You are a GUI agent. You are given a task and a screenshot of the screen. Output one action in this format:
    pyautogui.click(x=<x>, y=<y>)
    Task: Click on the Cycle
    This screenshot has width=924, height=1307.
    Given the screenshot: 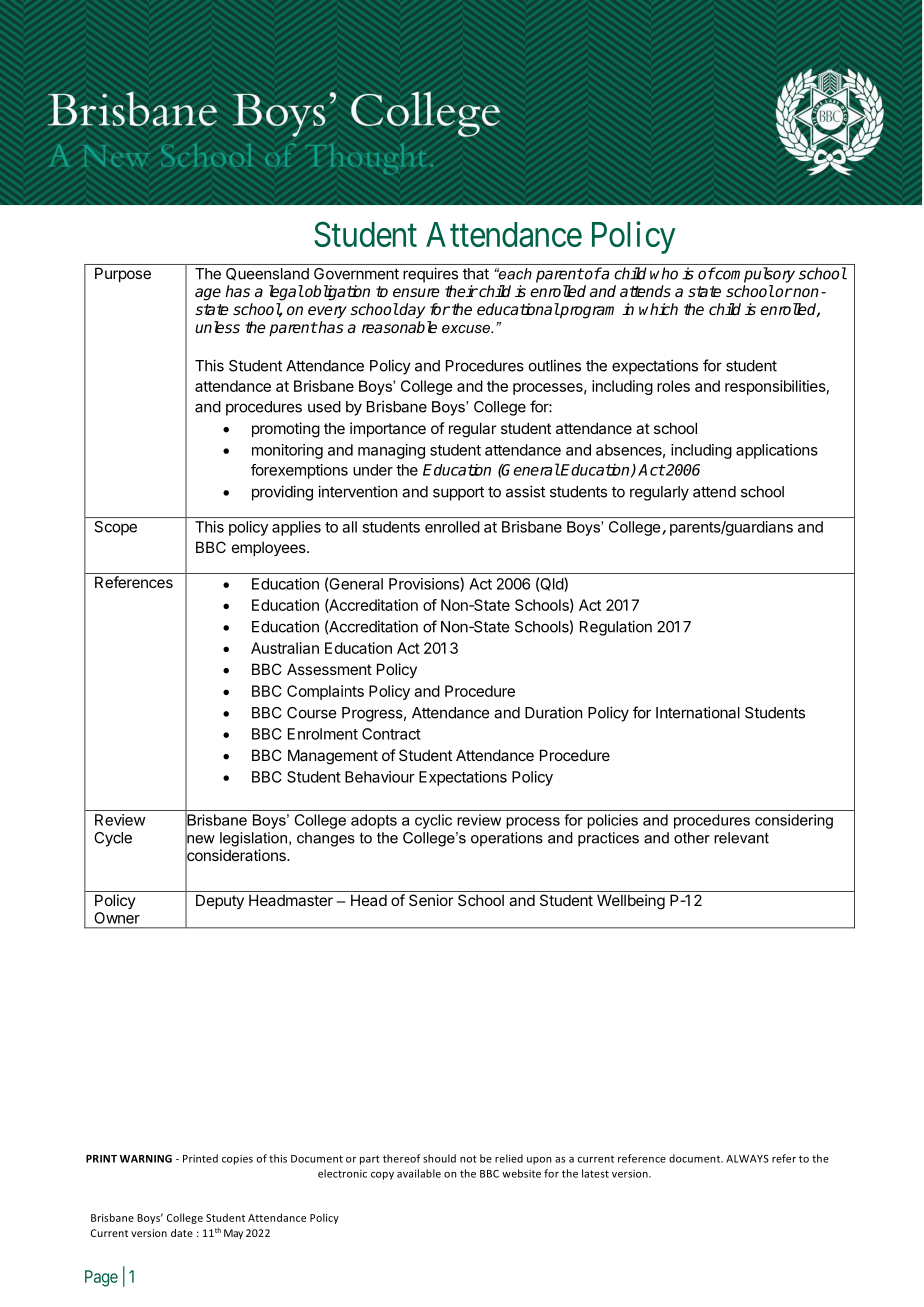 What is the action you would take?
    pyautogui.click(x=113, y=839)
